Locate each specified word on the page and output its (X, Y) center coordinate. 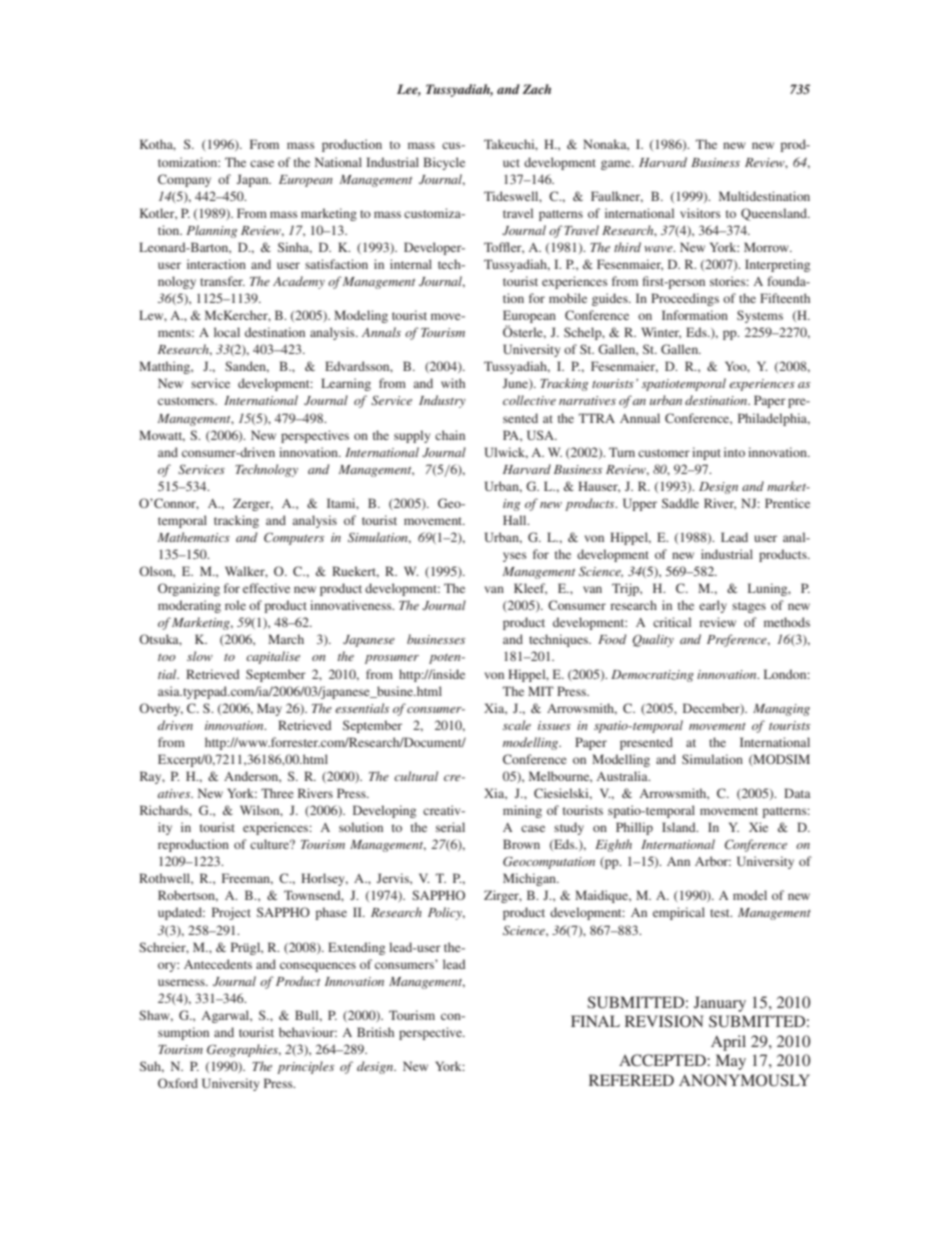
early (713, 606)
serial (450, 827)
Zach (537, 89)
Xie (758, 827)
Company (184, 180)
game (617, 165)
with (453, 383)
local (227, 332)
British (375, 1032)
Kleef (530, 589)
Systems (760, 316)
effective (266, 588)
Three (277, 793)
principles (305, 1067)
